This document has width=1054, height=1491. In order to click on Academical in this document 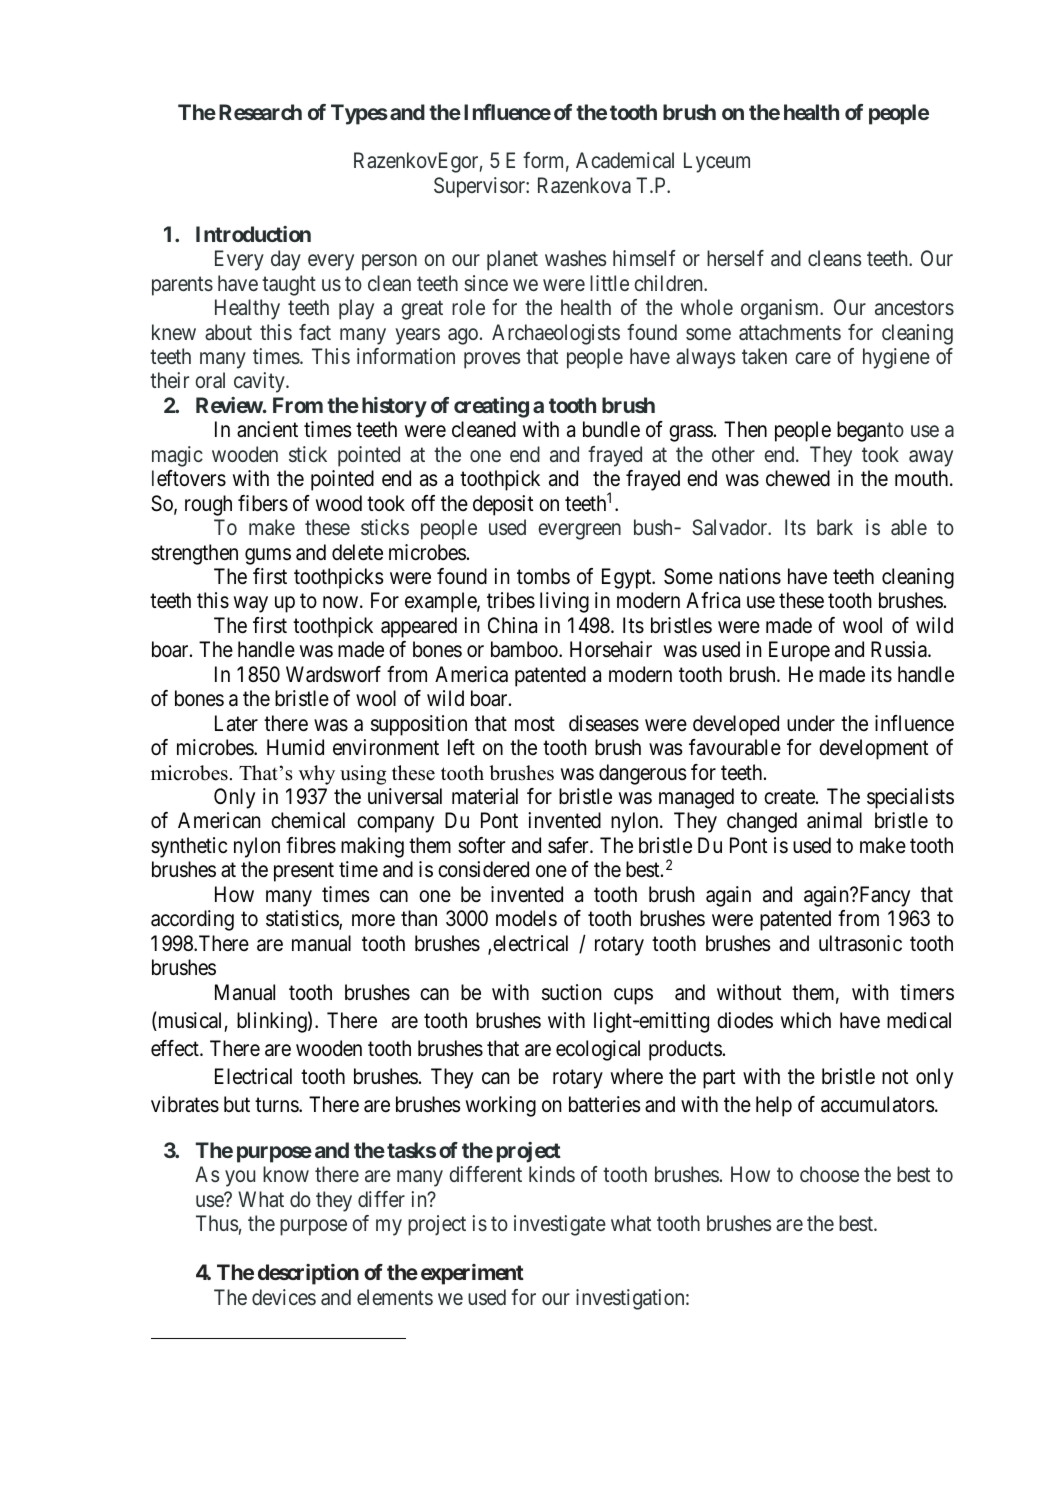, I will do `click(625, 160)`.
